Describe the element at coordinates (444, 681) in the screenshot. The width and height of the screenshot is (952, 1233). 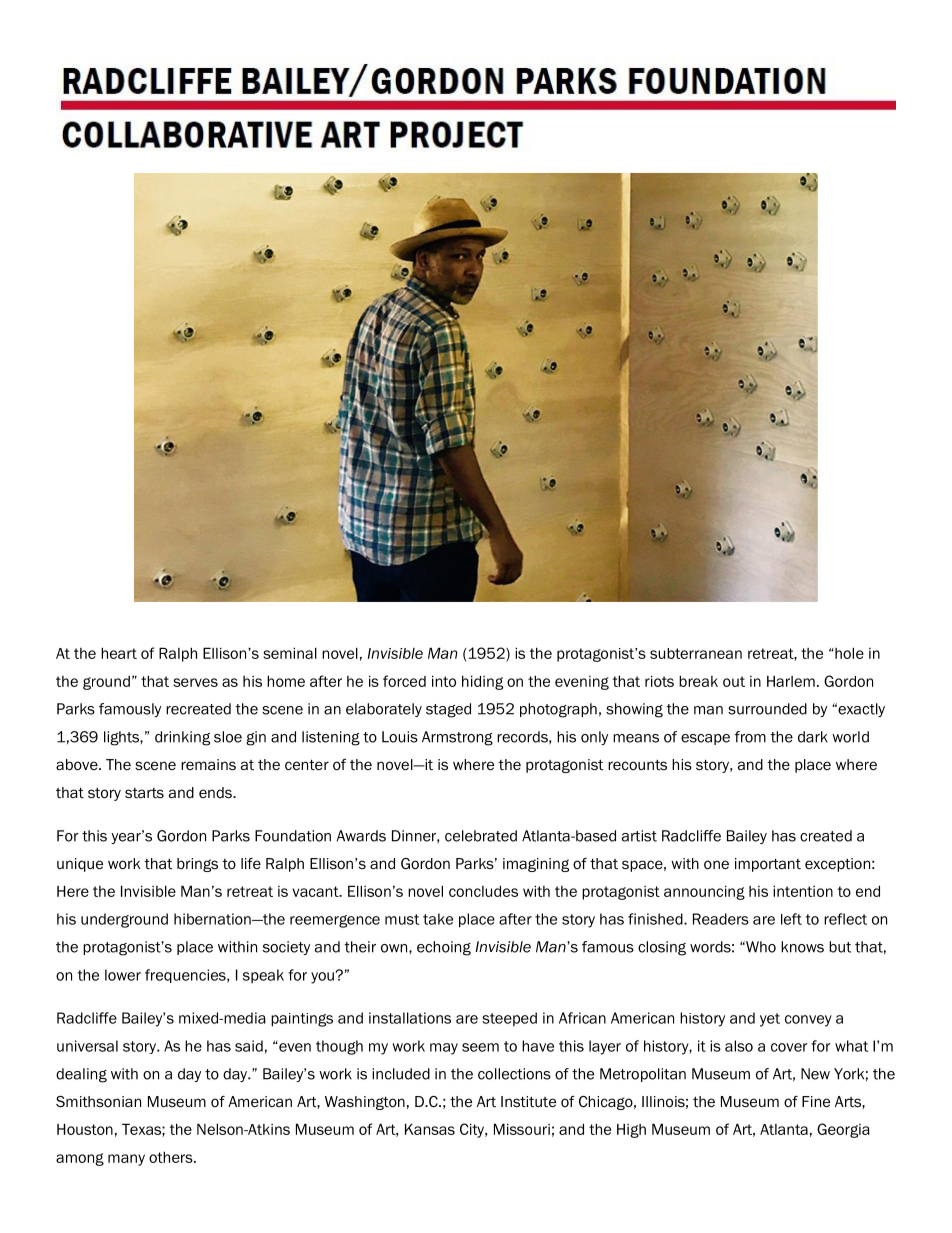
I see `into` at that location.
